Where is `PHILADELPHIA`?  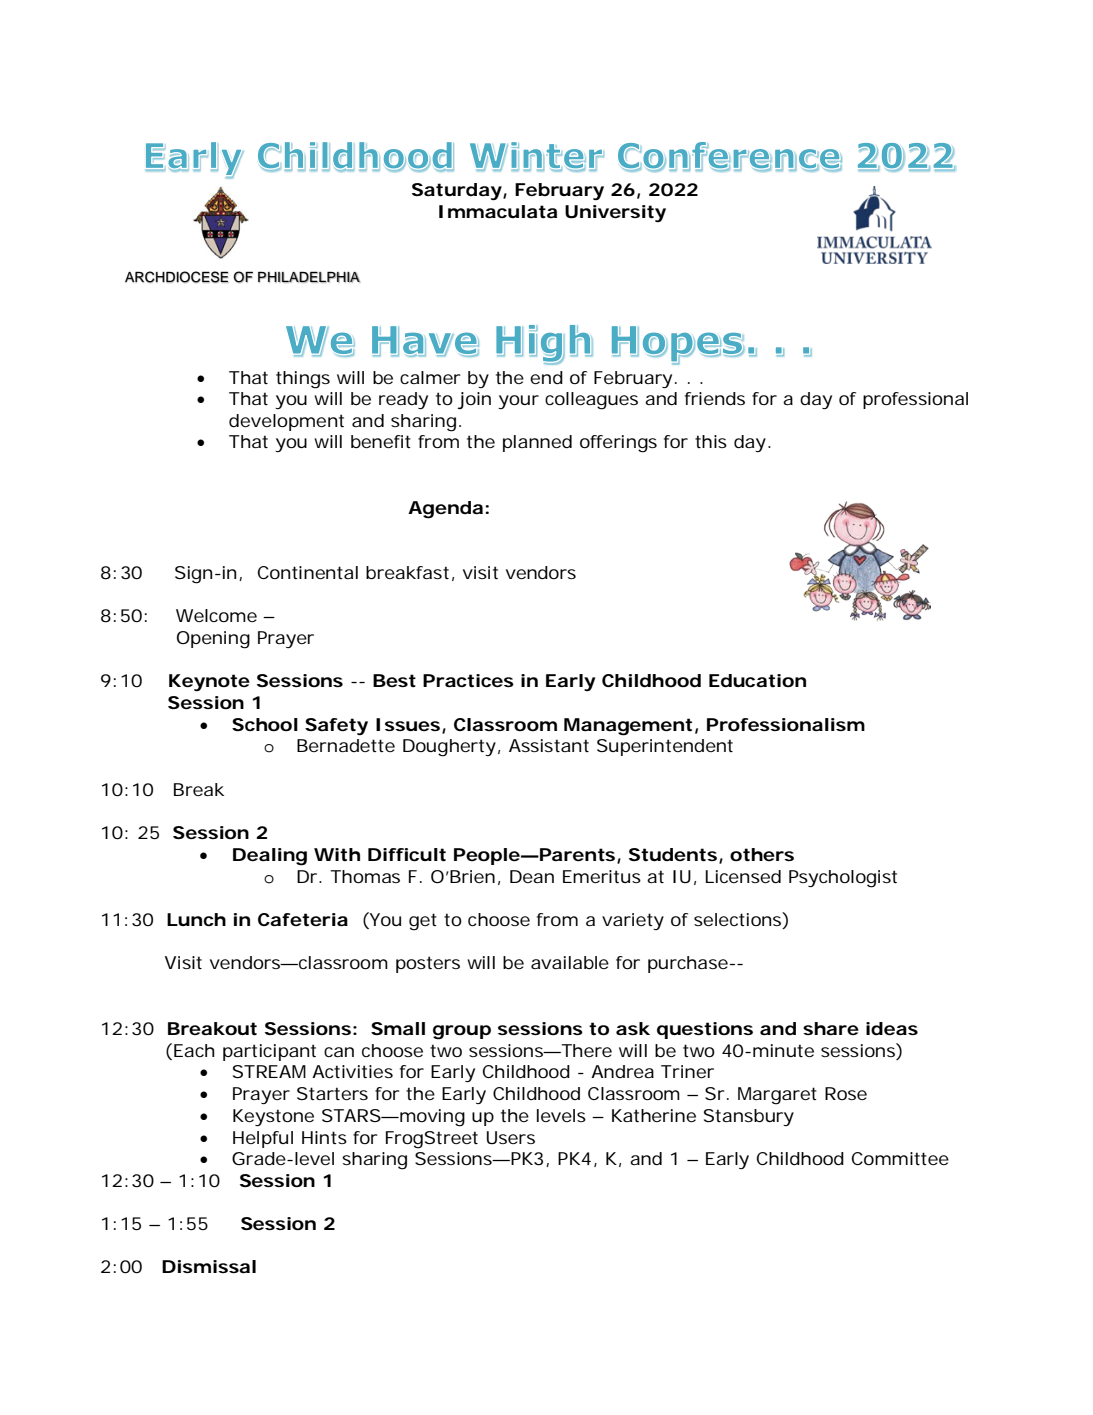 PHILADELPHIA is located at coordinates (309, 277).
